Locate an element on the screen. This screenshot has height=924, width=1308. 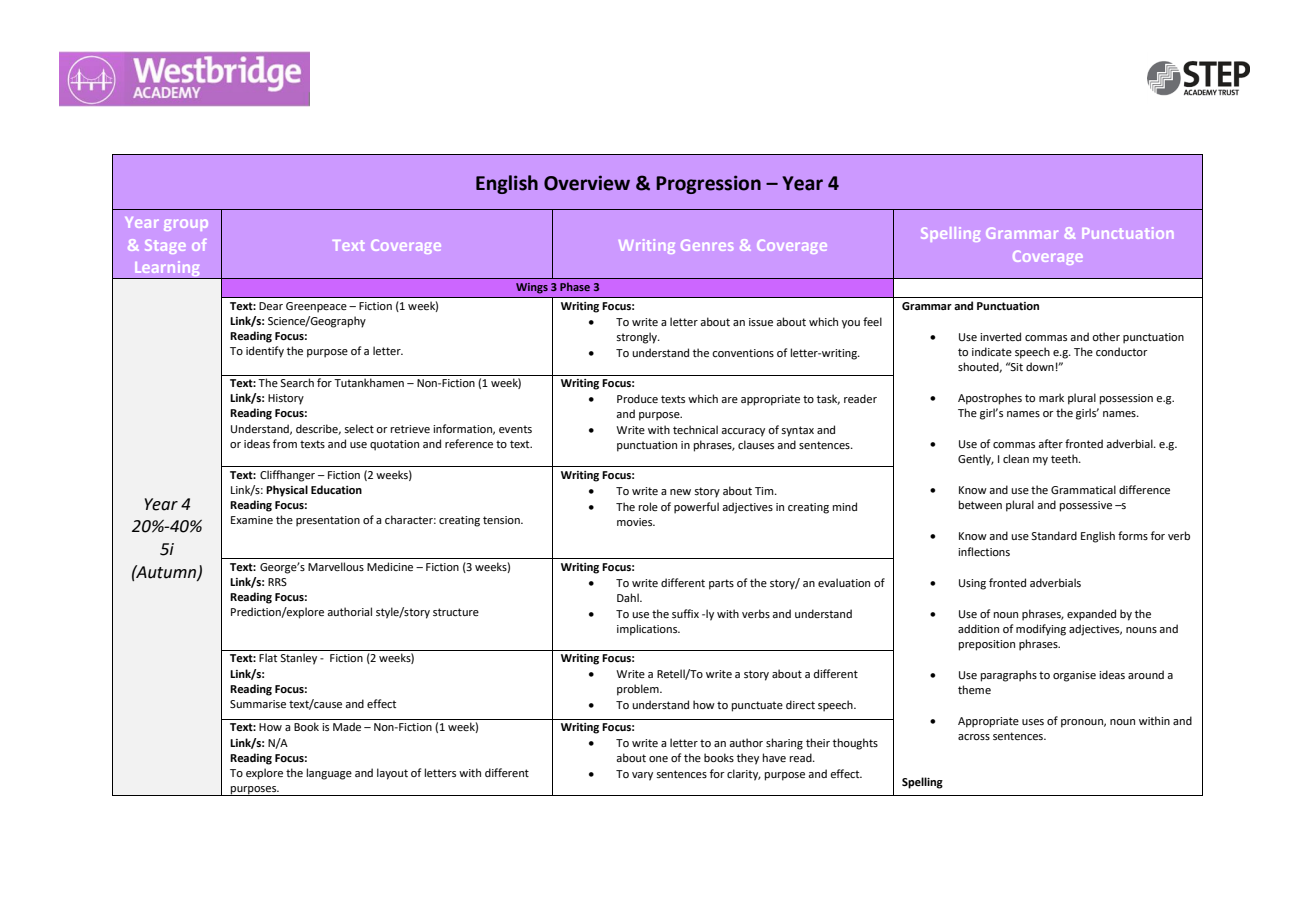
inverted is located at coordinates (1000, 336).
